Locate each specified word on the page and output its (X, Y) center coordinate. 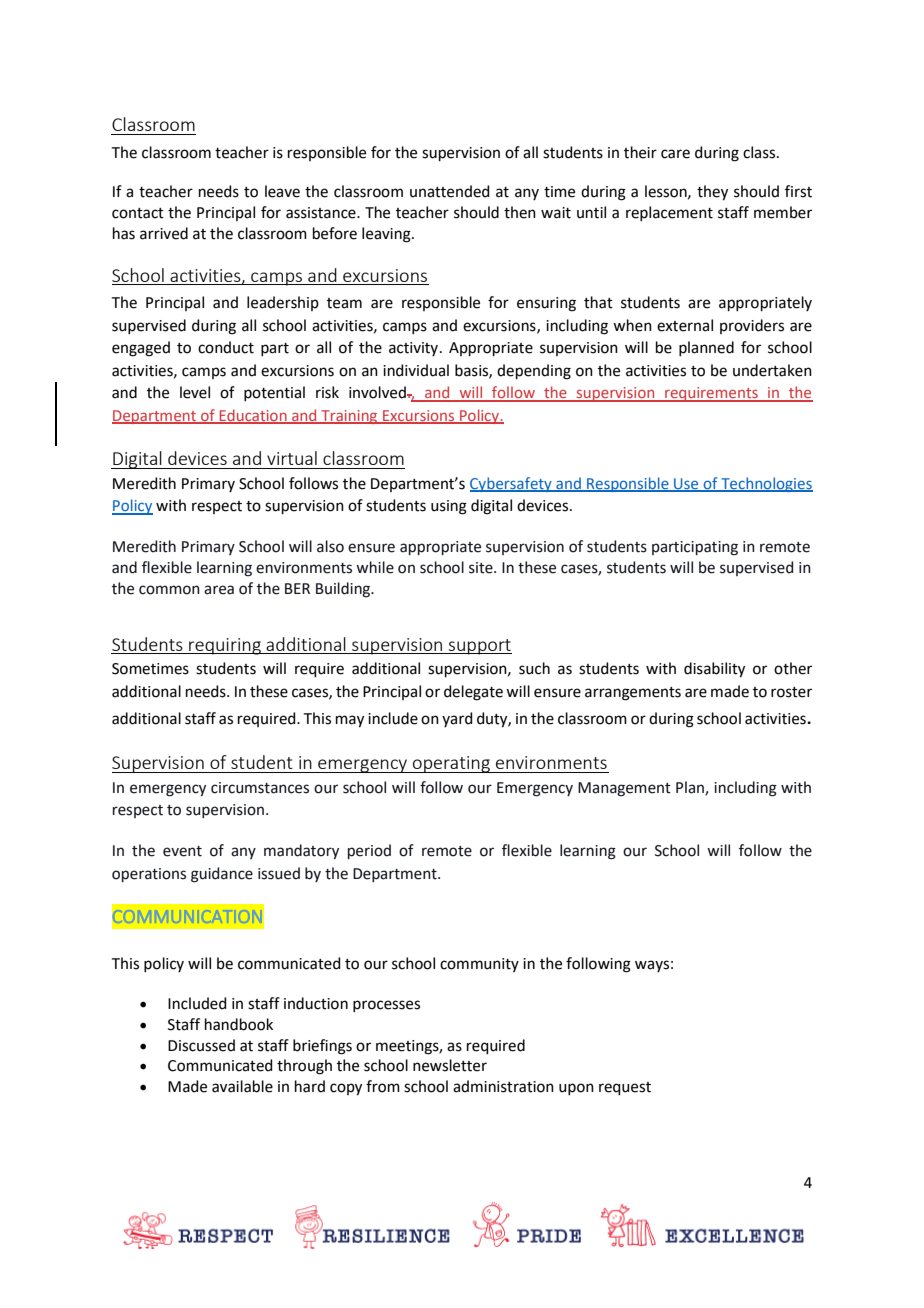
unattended (450, 191)
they (712, 193)
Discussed (201, 1045)
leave (282, 191)
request (625, 1088)
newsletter (450, 1065)
